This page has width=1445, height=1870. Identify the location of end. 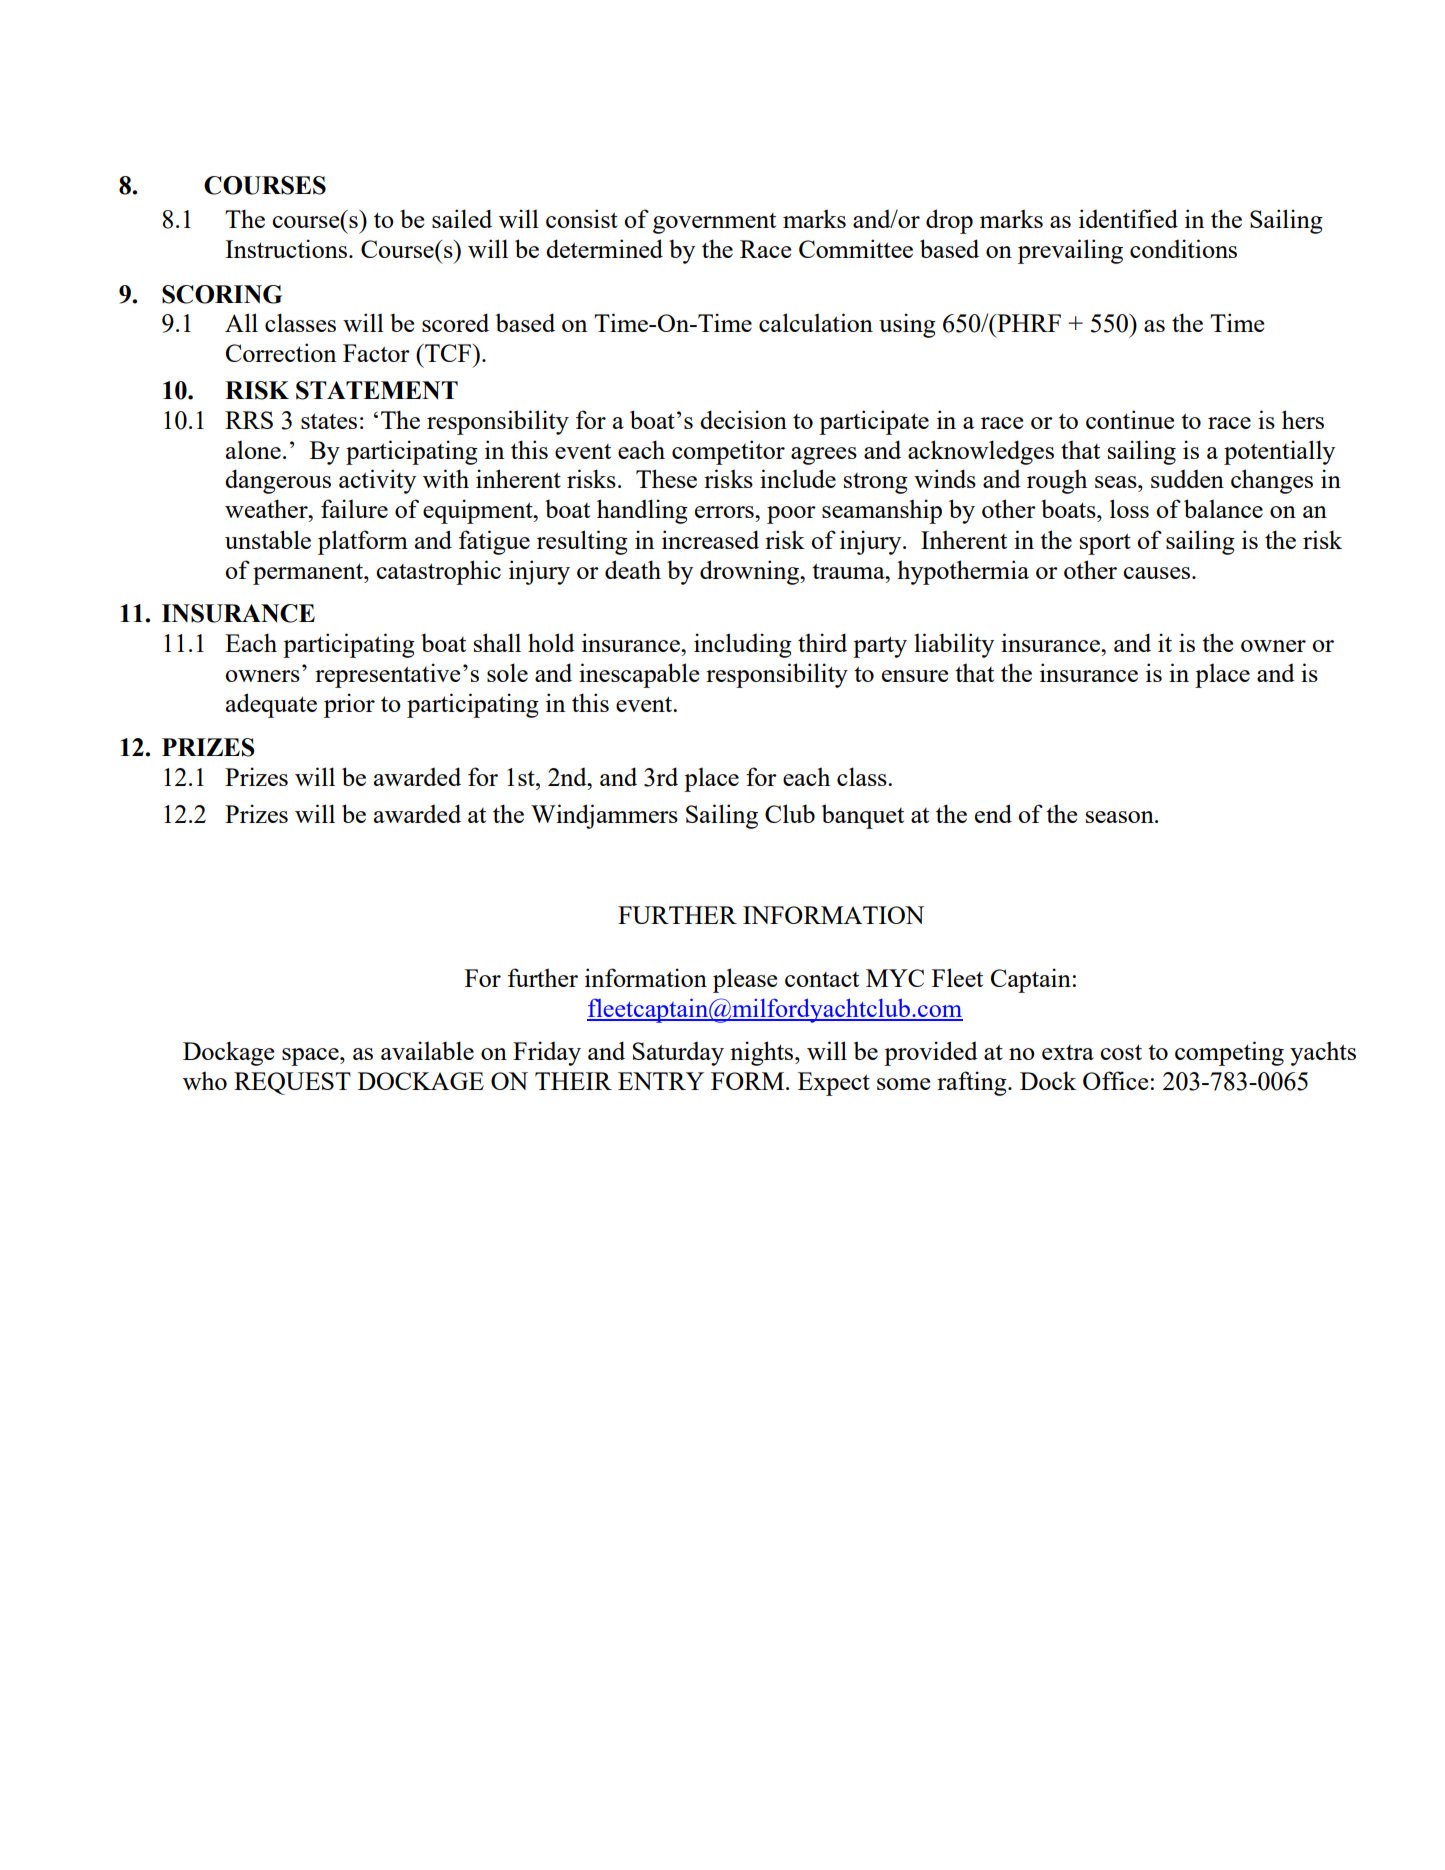
(993, 813).
